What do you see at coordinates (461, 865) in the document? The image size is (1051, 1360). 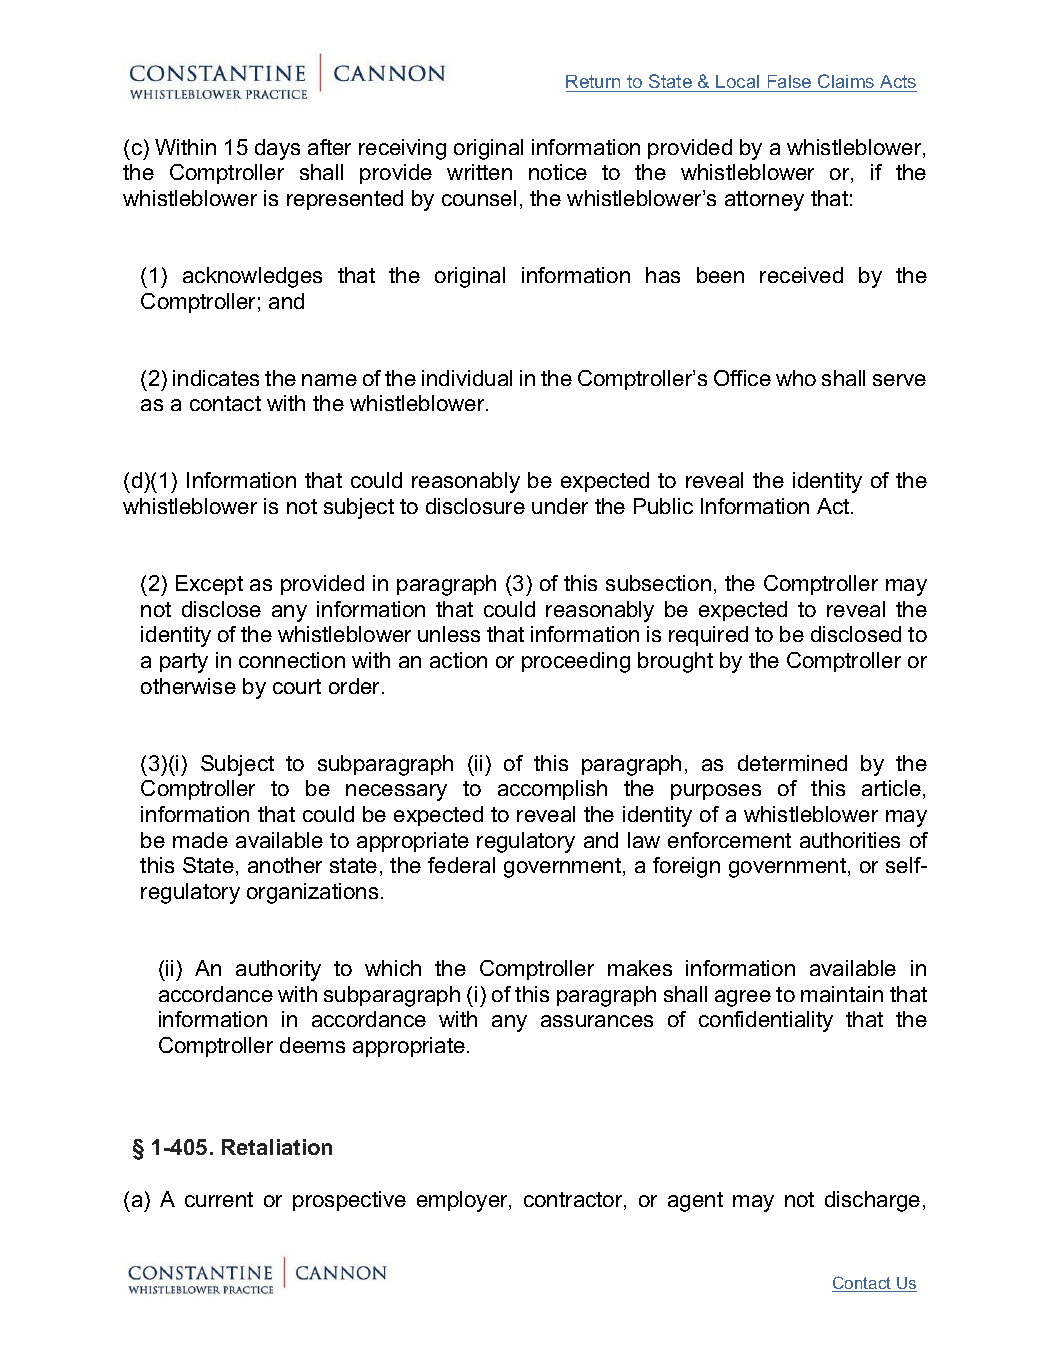 I see `federal` at bounding box center [461, 865].
